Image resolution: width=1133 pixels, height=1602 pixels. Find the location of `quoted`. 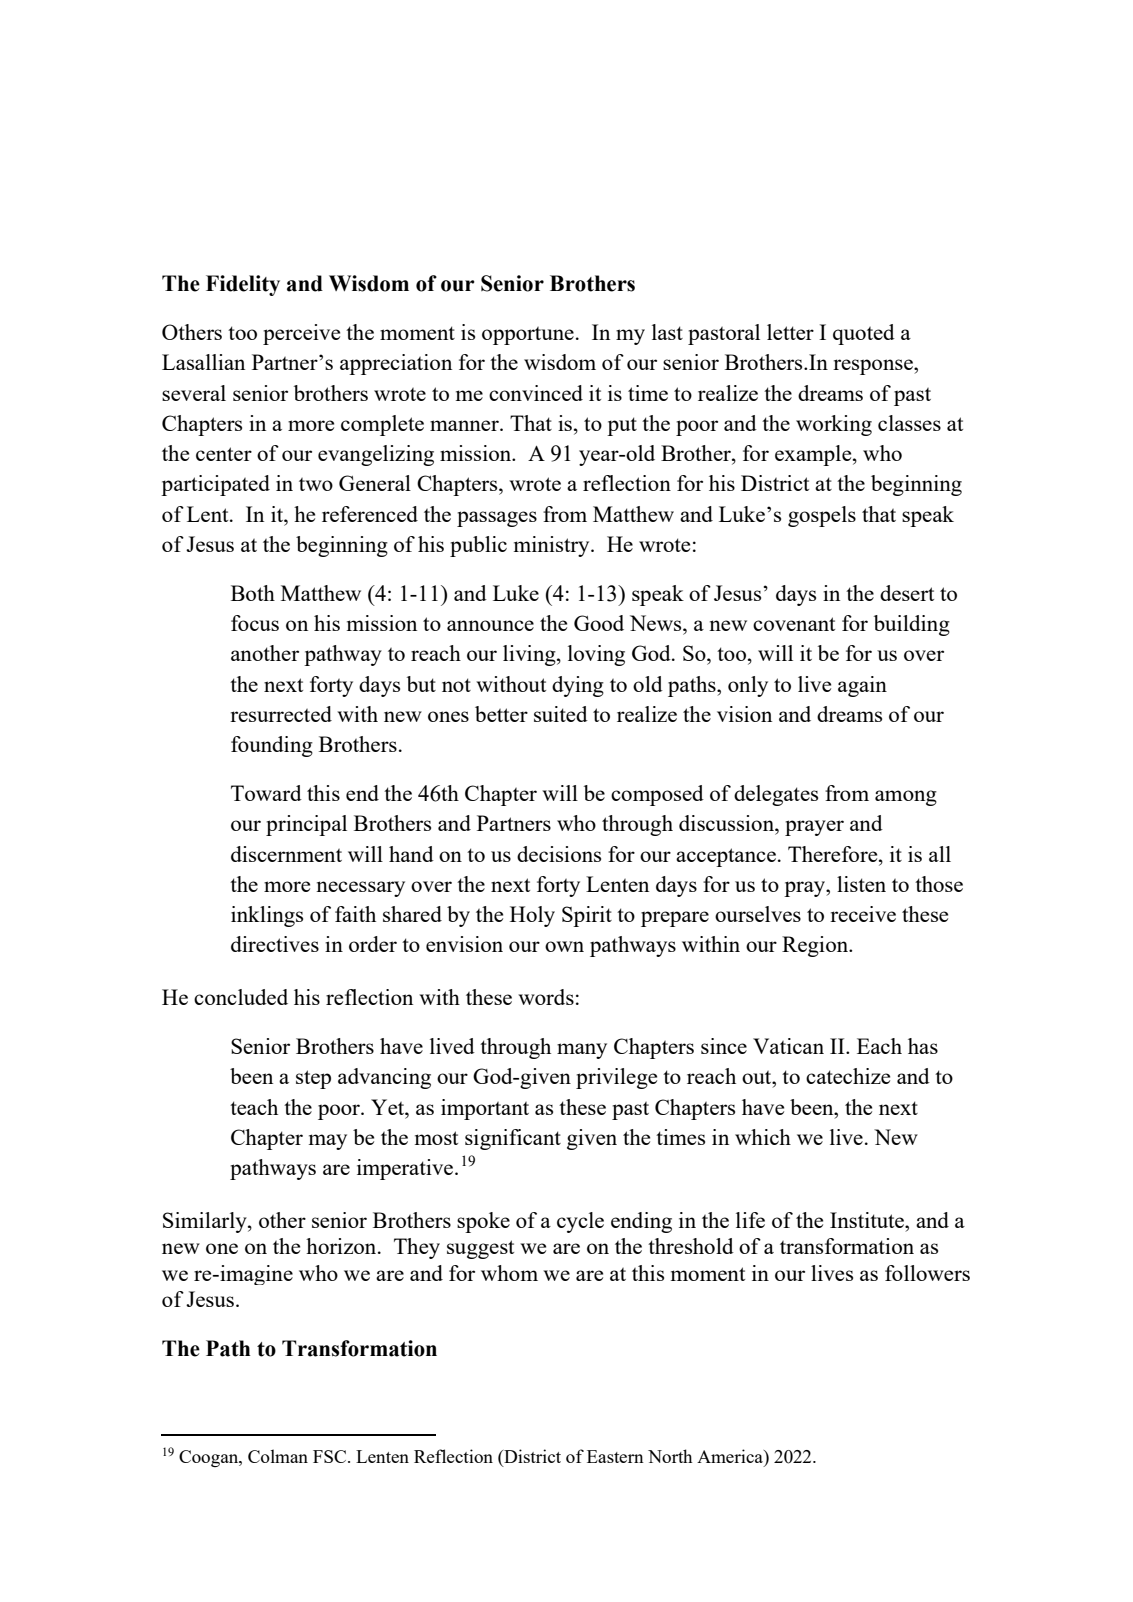

quoted is located at coordinates (864, 334).
